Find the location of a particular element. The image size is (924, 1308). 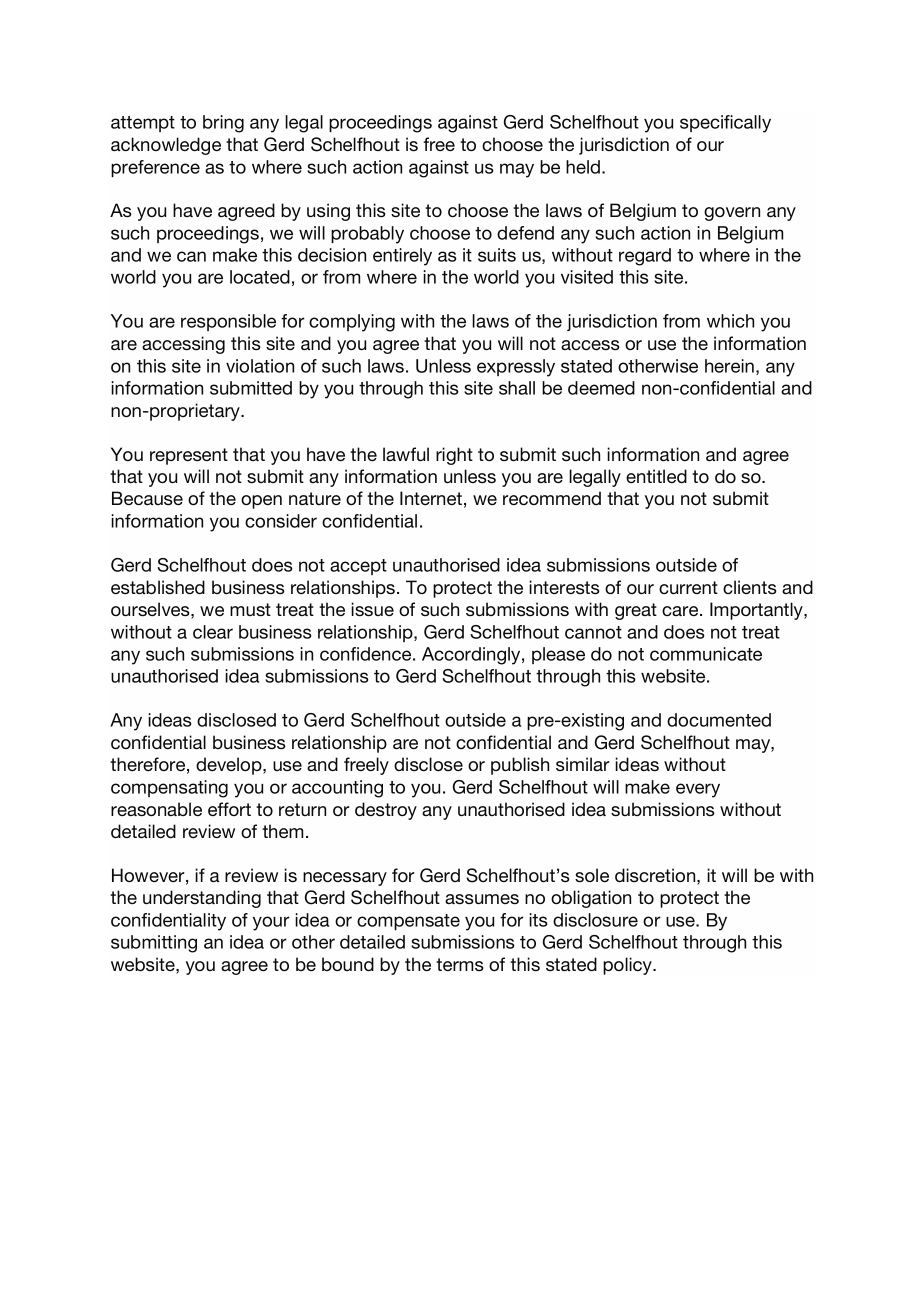

bring is located at coordinates (223, 124).
